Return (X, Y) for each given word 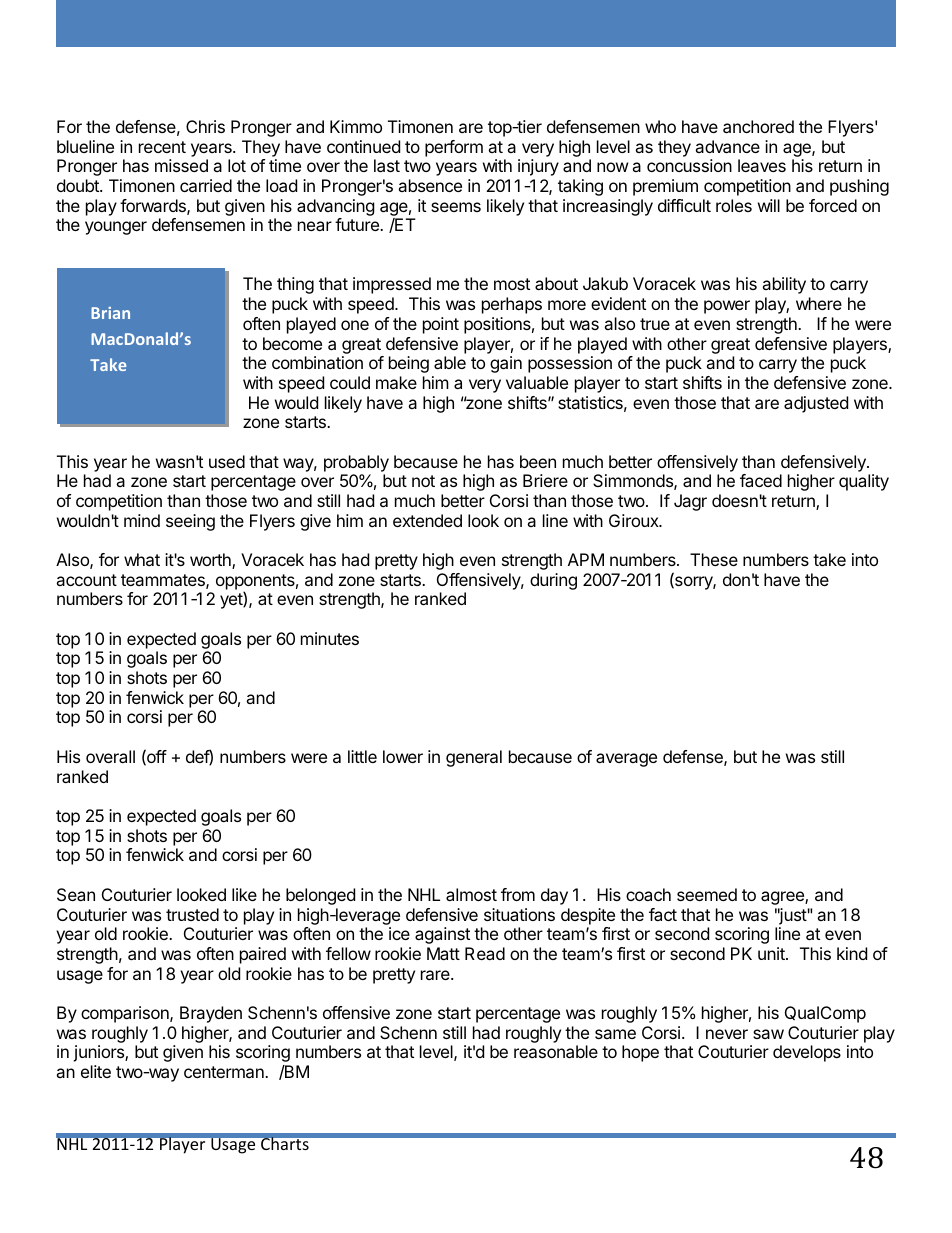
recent (162, 147)
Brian (110, 313)
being (409, 364)
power (727, 307)
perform (454, 148)
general (474, 758)
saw (768, 1034)
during (553, 581)
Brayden (211, 1014)
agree (783, 898)
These (714, 559)
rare (436, 975)
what (142, 559)
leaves (762, 165)
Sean (76, 894)
